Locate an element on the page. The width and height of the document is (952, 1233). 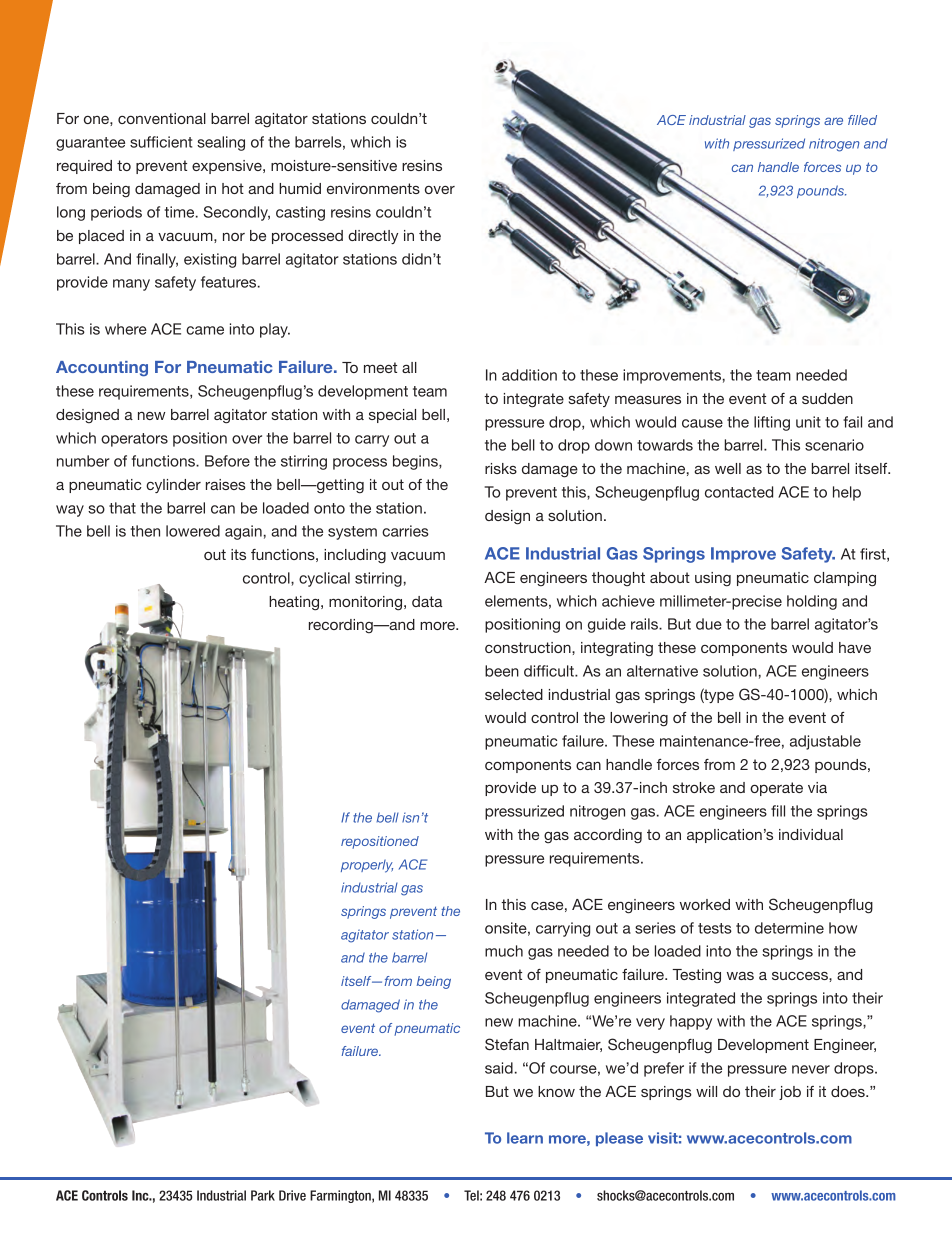
cylinder is located at coordinates (173, 486).
